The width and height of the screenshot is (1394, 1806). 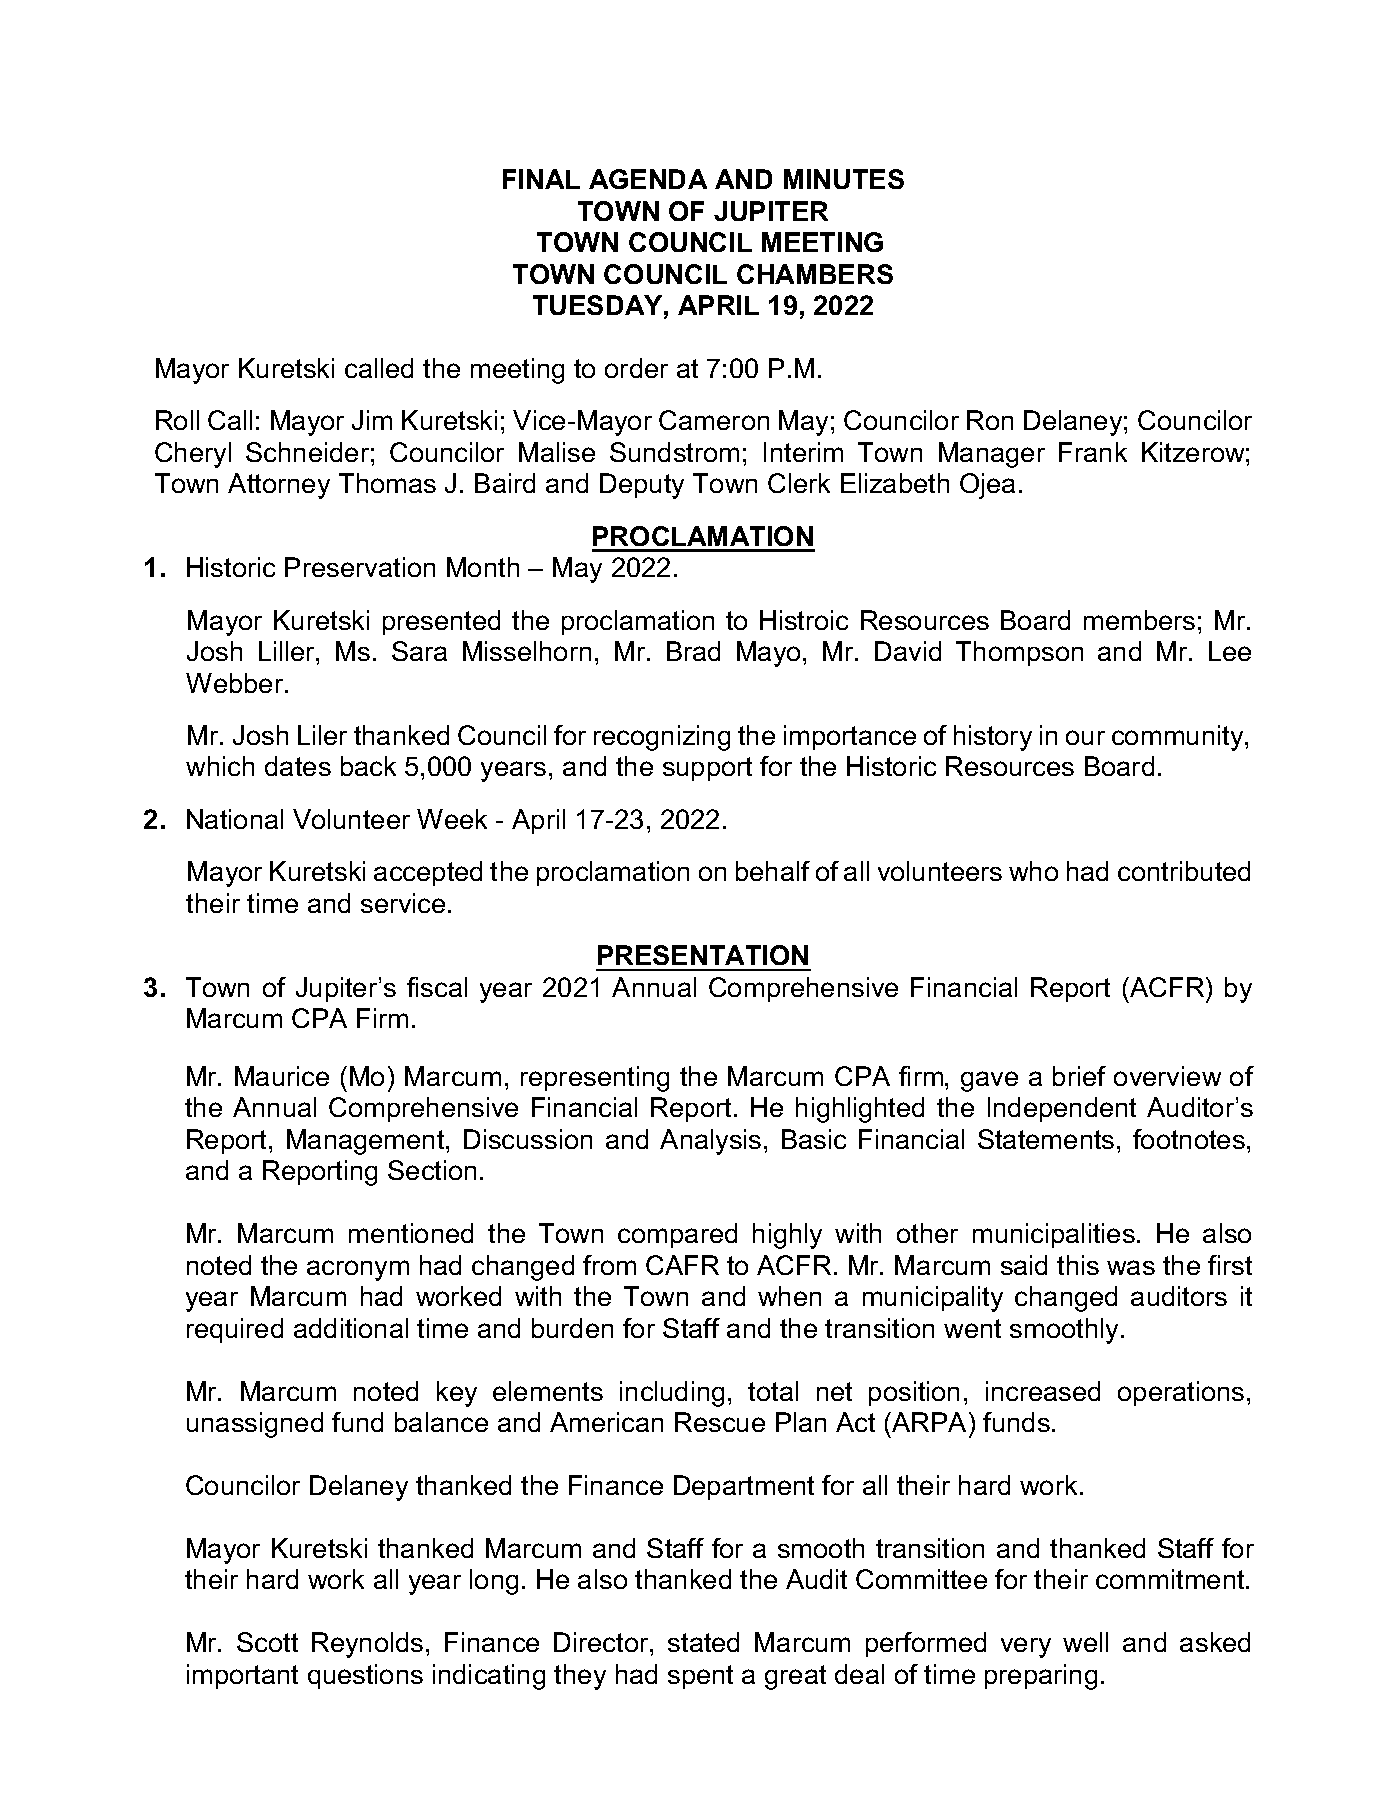 I want to click on FINAL, so click(x=541, y=179).
